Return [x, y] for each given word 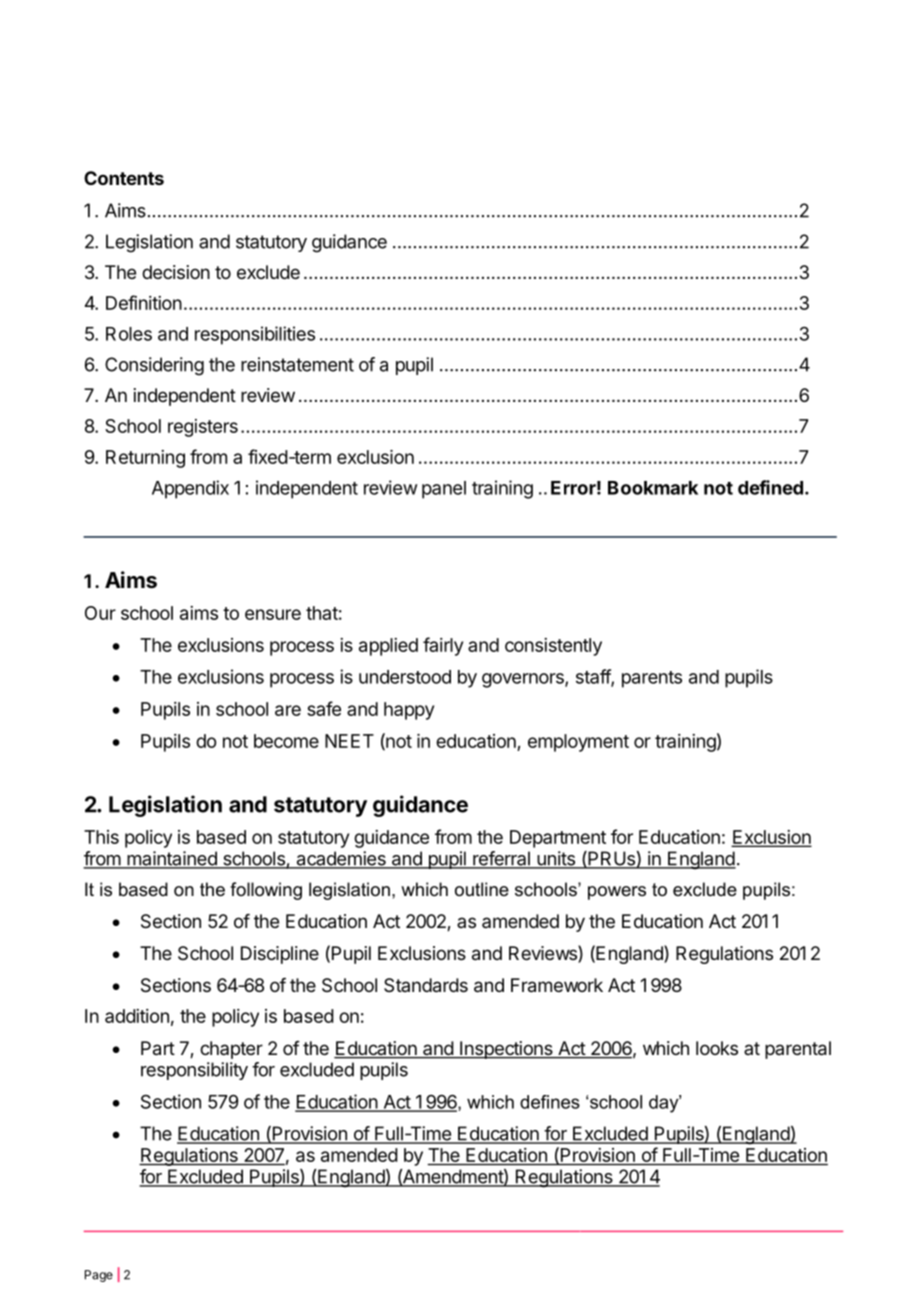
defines [550, 1102]
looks [717, 1048]
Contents [124, 178]
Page [99, 1276]
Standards [426, 985]
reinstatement [297, 364]
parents [652, 679]
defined [770, 487]
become [286, 741]
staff [594, 677]
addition [137, 1016]
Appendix [190, 489]
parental [798, 1050]
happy [409, 711]
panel [444, 490]
